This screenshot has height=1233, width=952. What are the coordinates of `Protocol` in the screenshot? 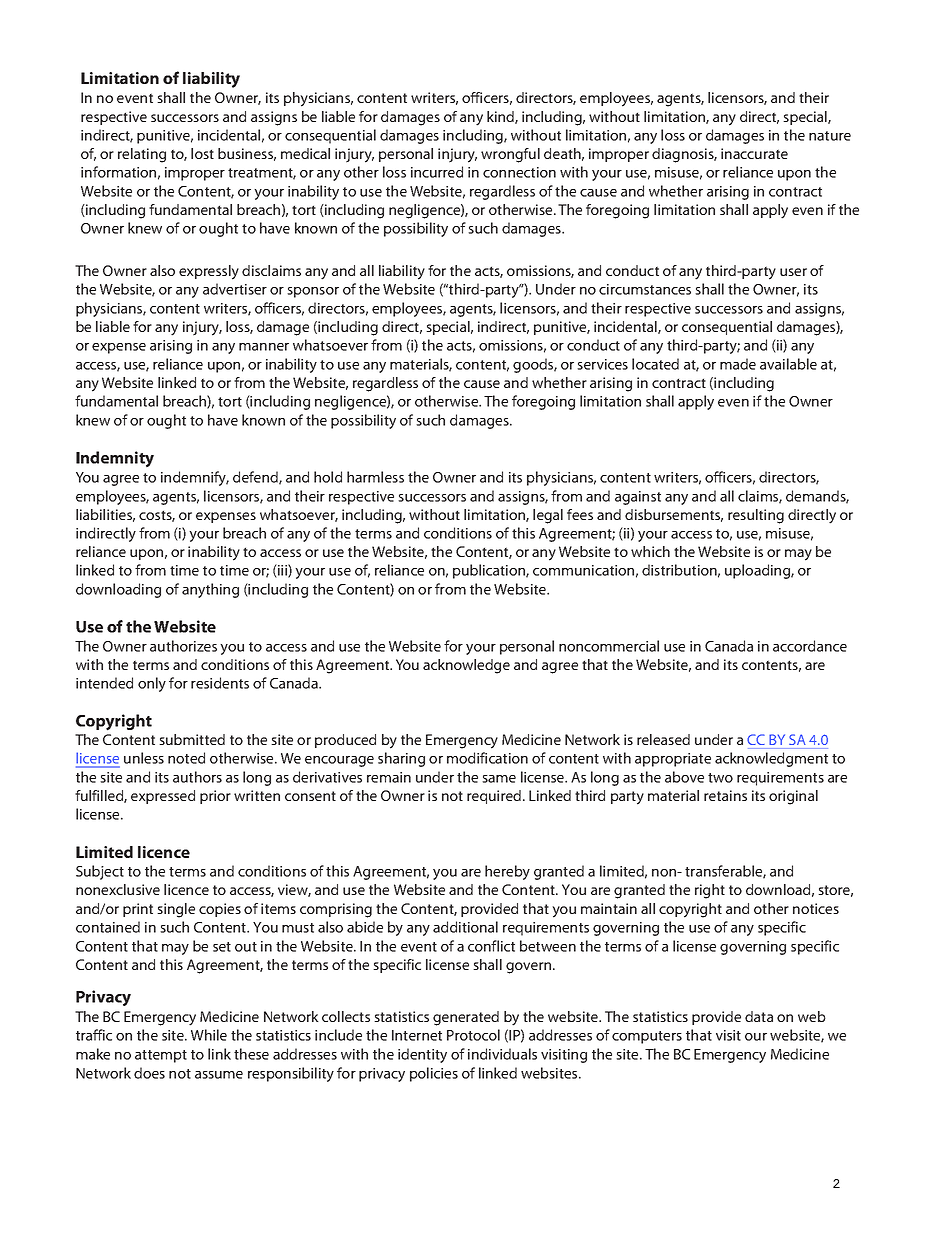 It's located at (473, 1035).
